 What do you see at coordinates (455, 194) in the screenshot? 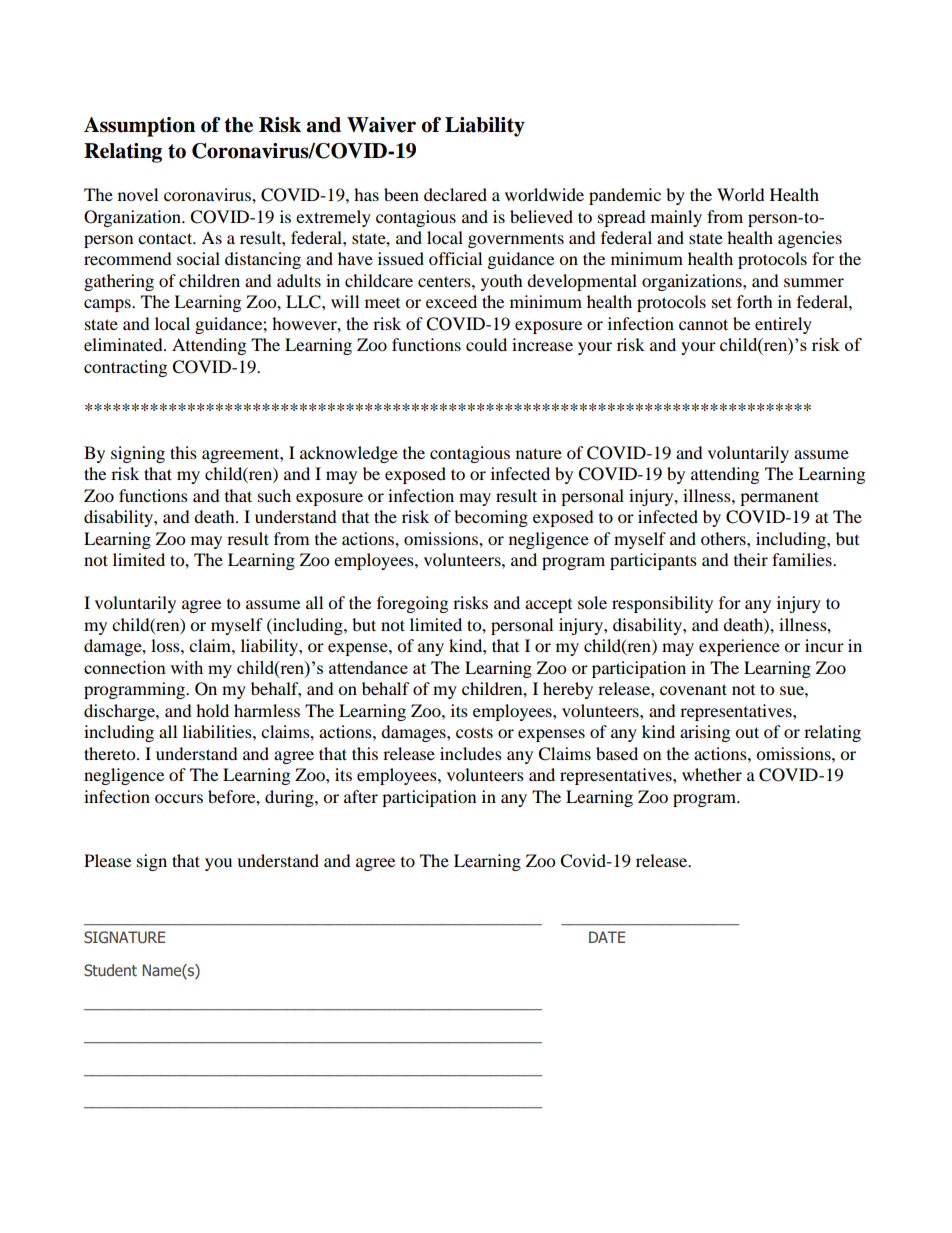
I see `declared` at bounding box center [455, 194].
